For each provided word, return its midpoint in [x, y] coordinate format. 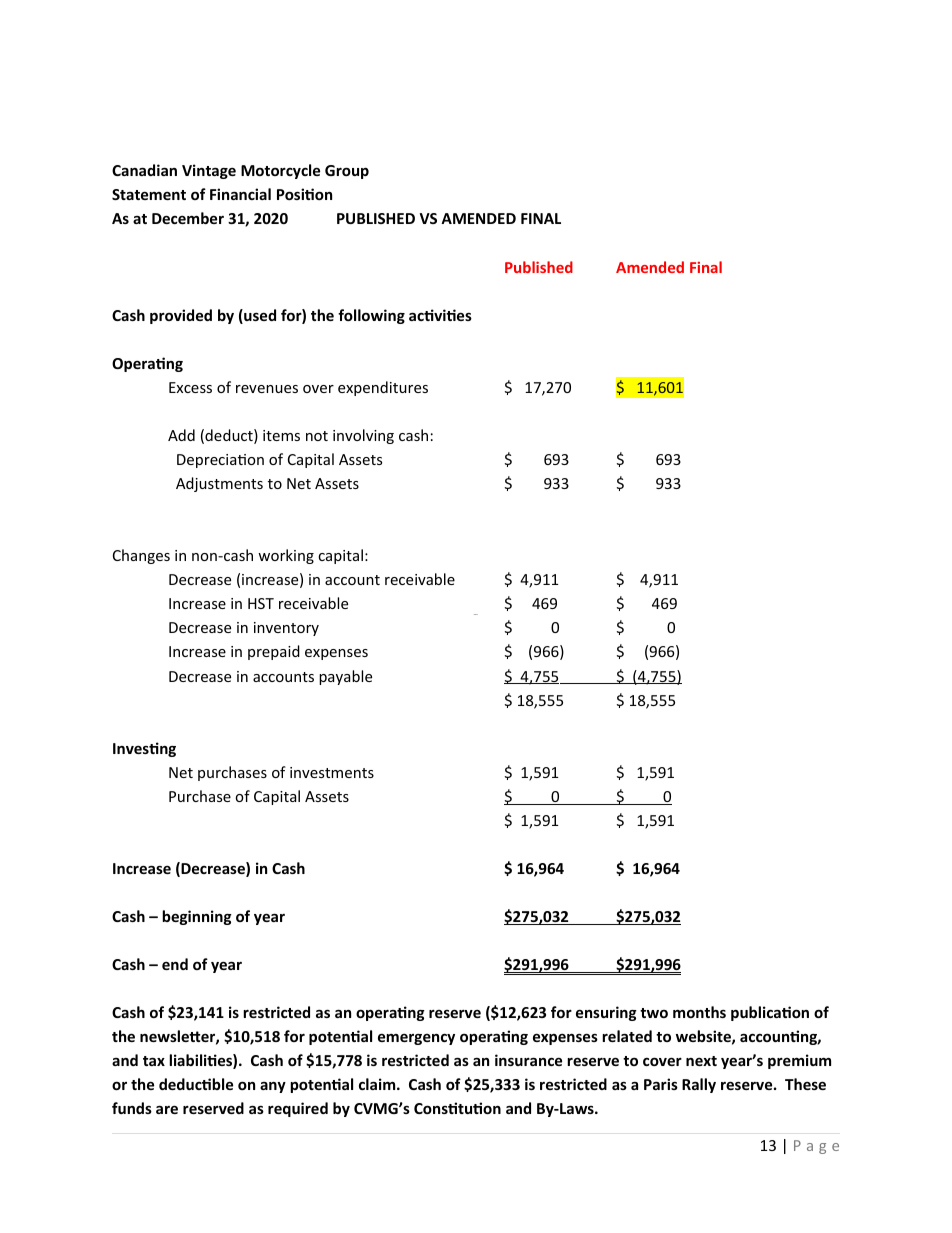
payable [345, 677]
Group [347, 172]
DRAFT [476, 614]
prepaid [274, 652]
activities [440, 315]
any [273, 1087]
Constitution [457, 1108]
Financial [240, 194]
